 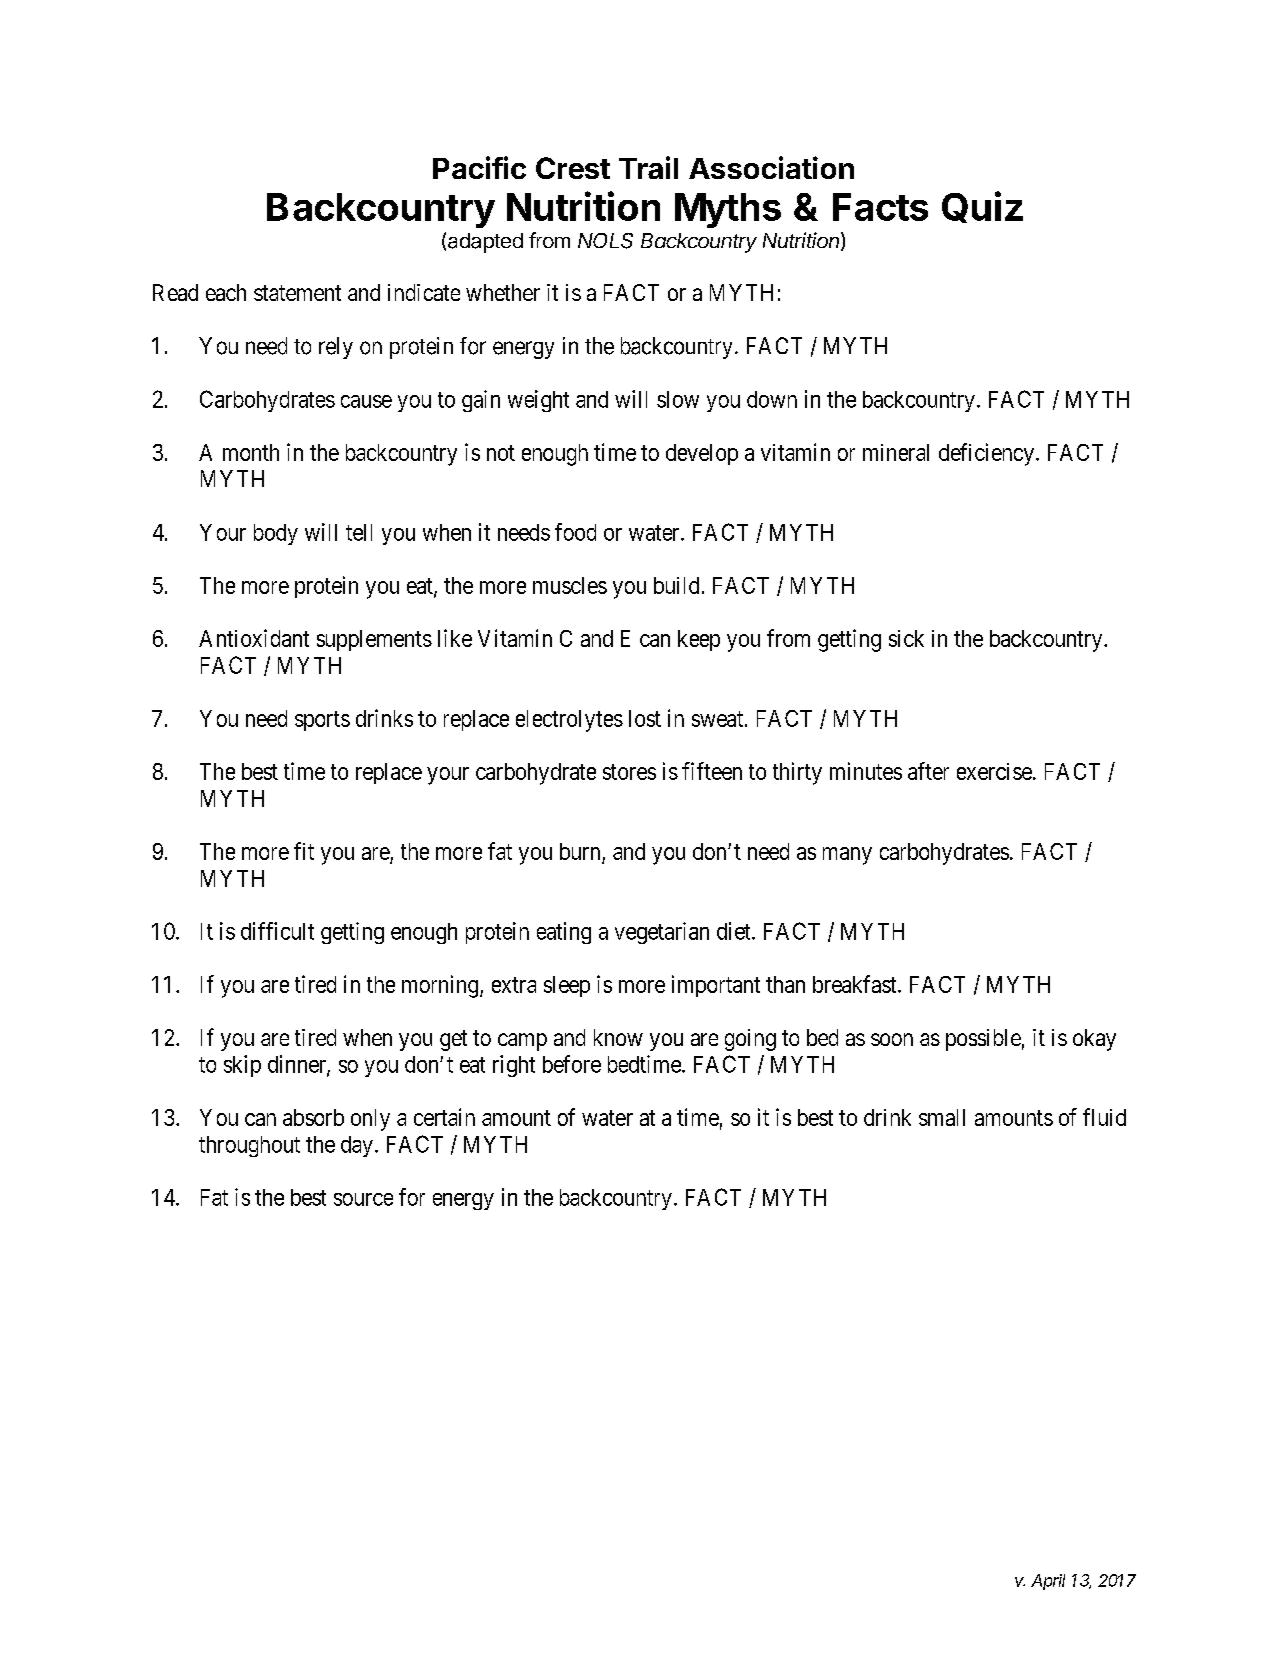 I want to click on keep, so click(x=699, y=640).
